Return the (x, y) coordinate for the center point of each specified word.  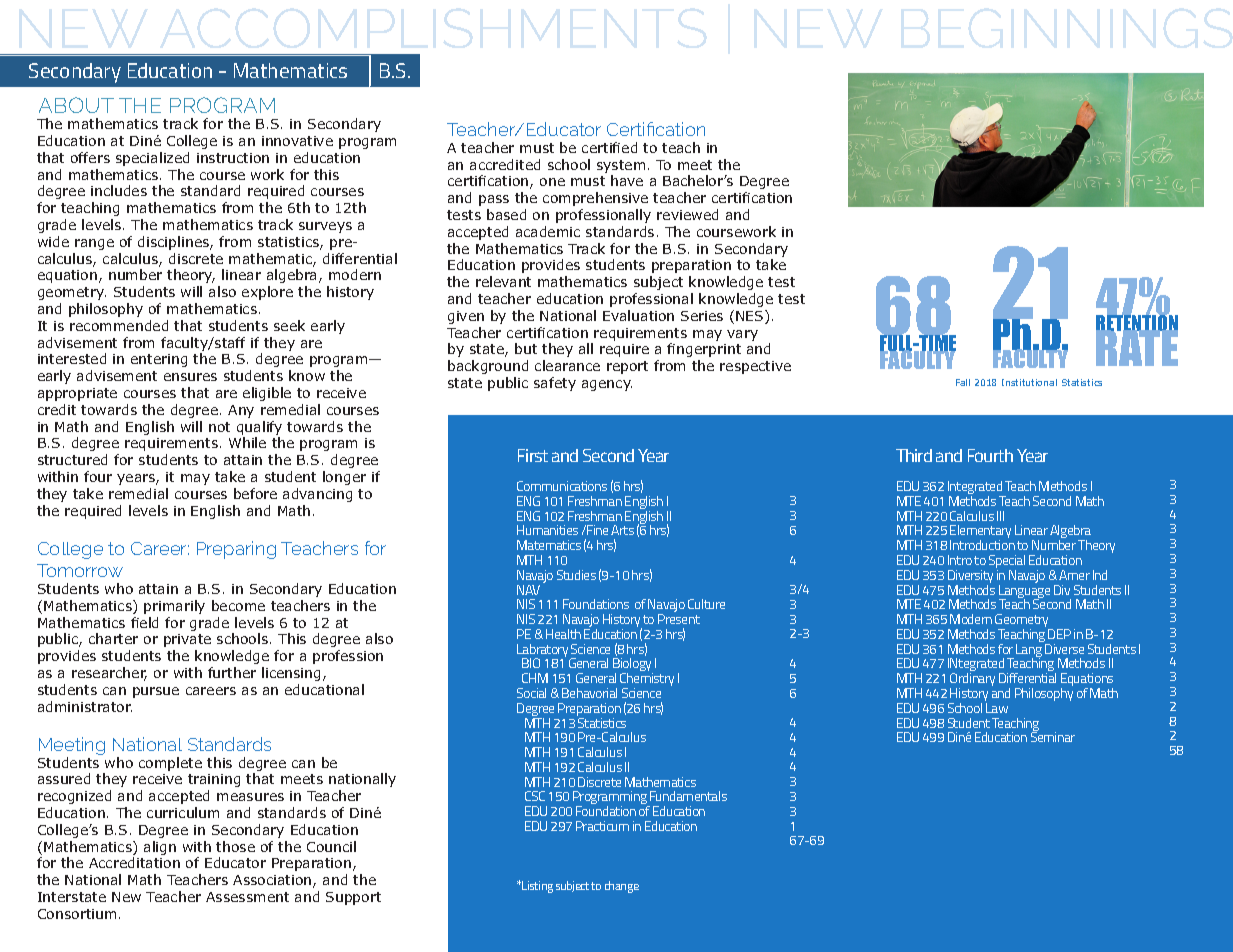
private (187, 640)
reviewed (687, 214)
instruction (233, 158)
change (622, 887)
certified (609, 147)
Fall (963, 382)
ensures (190, 377)
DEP (1059, 634)
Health (563, 634)
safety (555, 384)
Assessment (247, 897)
